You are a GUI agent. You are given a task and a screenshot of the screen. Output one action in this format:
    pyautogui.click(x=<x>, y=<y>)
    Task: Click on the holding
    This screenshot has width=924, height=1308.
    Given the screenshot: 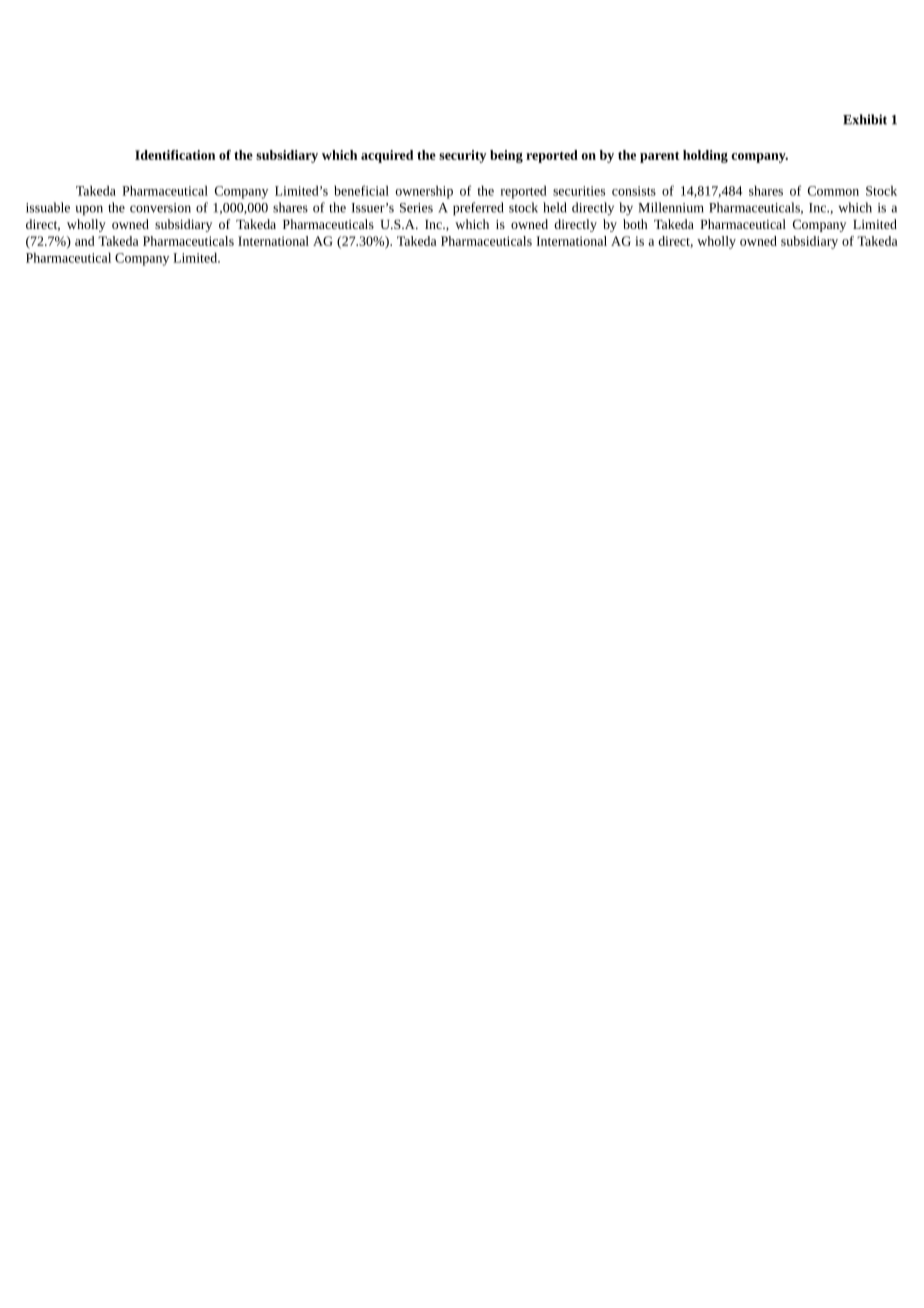 What is the action you would take?
    pyautogui.click(x=705, y=156)
